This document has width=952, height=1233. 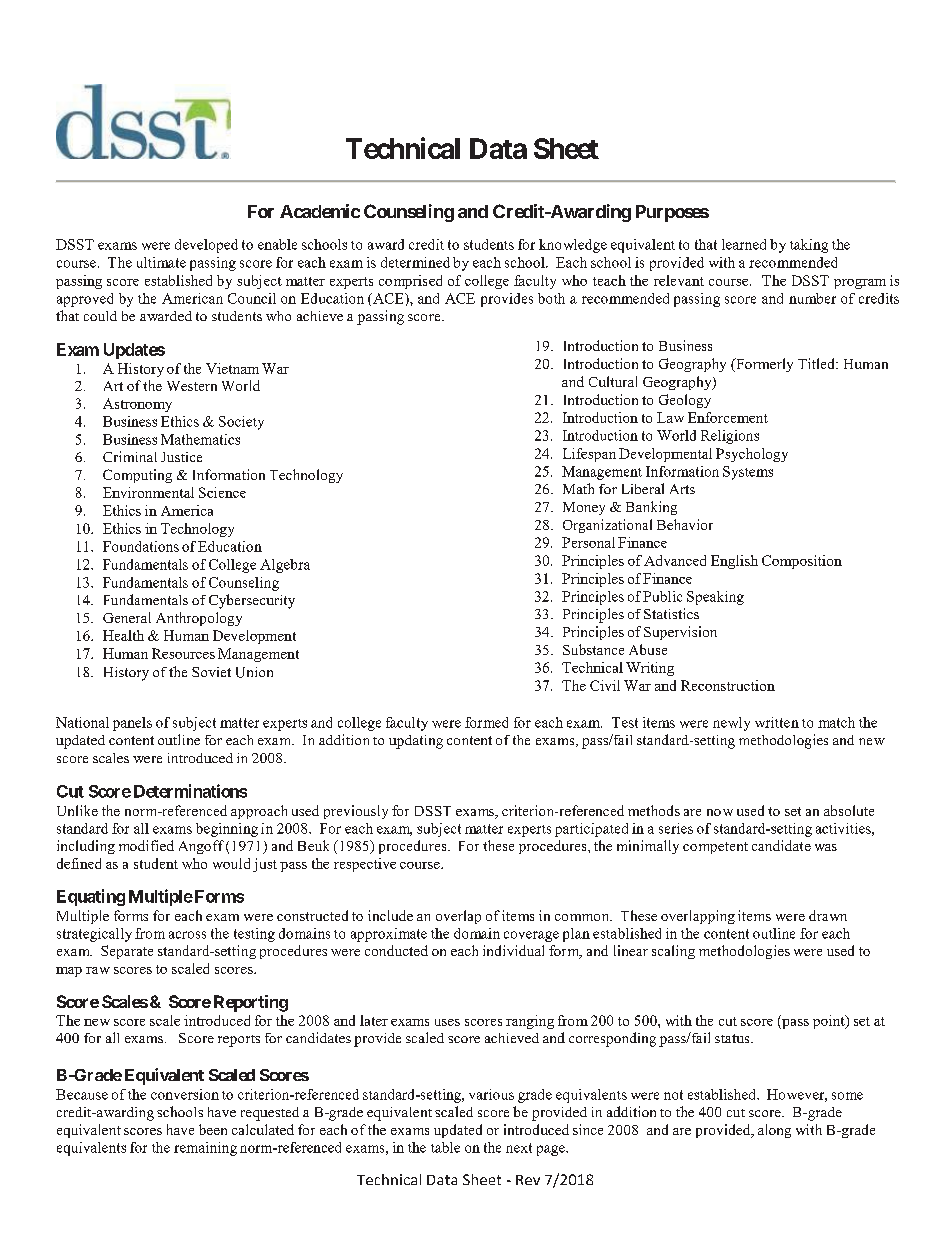 What do you see at coordinates (744, 244) in the document?
I see `learned` at bounding box center [744, 244].
